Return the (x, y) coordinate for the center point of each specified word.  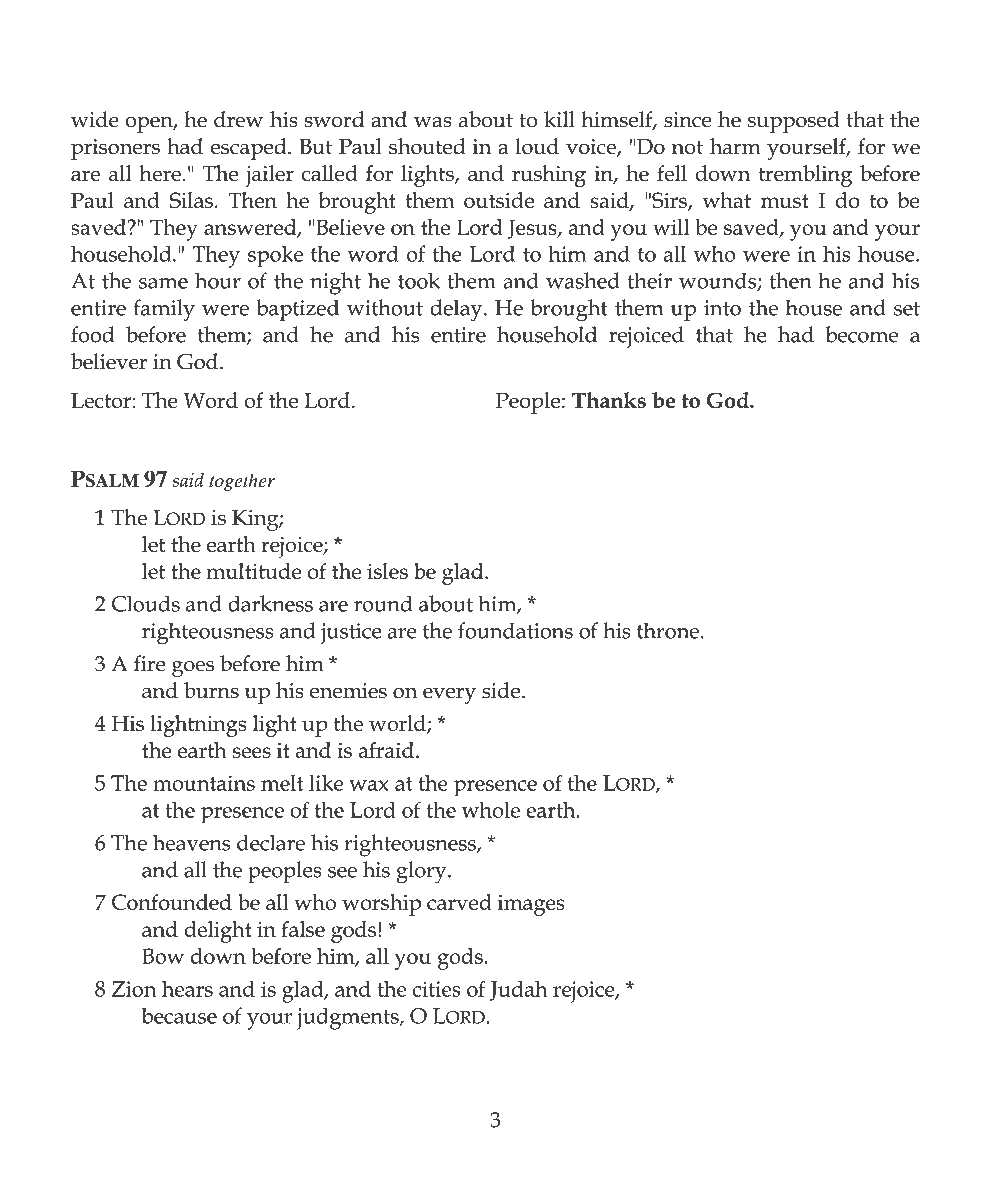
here (160, 173)
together (242, 482)
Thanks (609, 400)
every (449, 695)
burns (211, 690)
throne (668, 630)
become (862, 334)
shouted (427, 146)
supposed (793, 122)
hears (187, 989)
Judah (519, 991)
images (531, 905)
